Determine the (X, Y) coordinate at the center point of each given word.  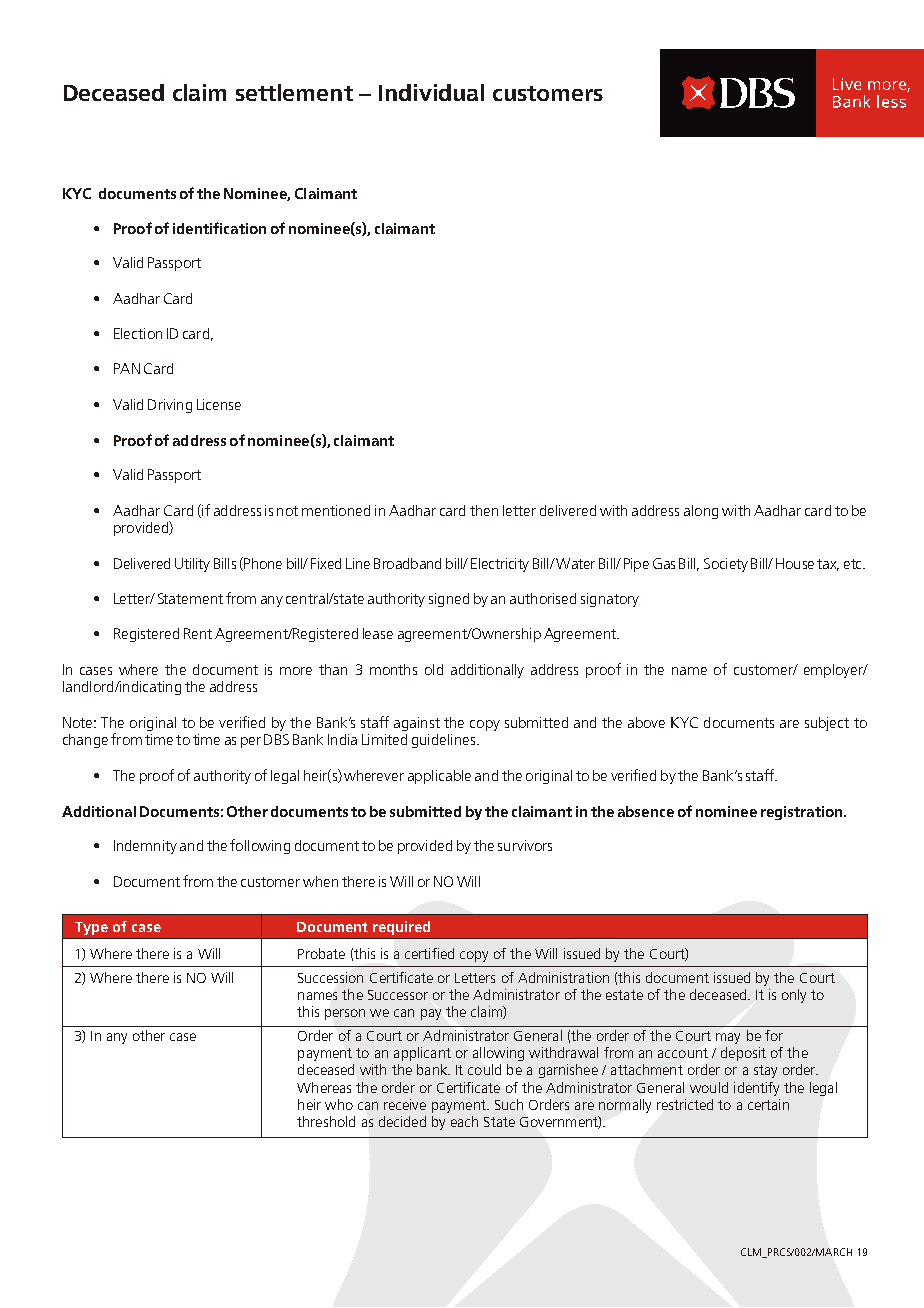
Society (726, 565)
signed (449, 600)
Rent (198, 633)
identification (219, 228)
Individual (431, 92)
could (484, 1069)
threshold (326, 1121)
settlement (294, 92)
